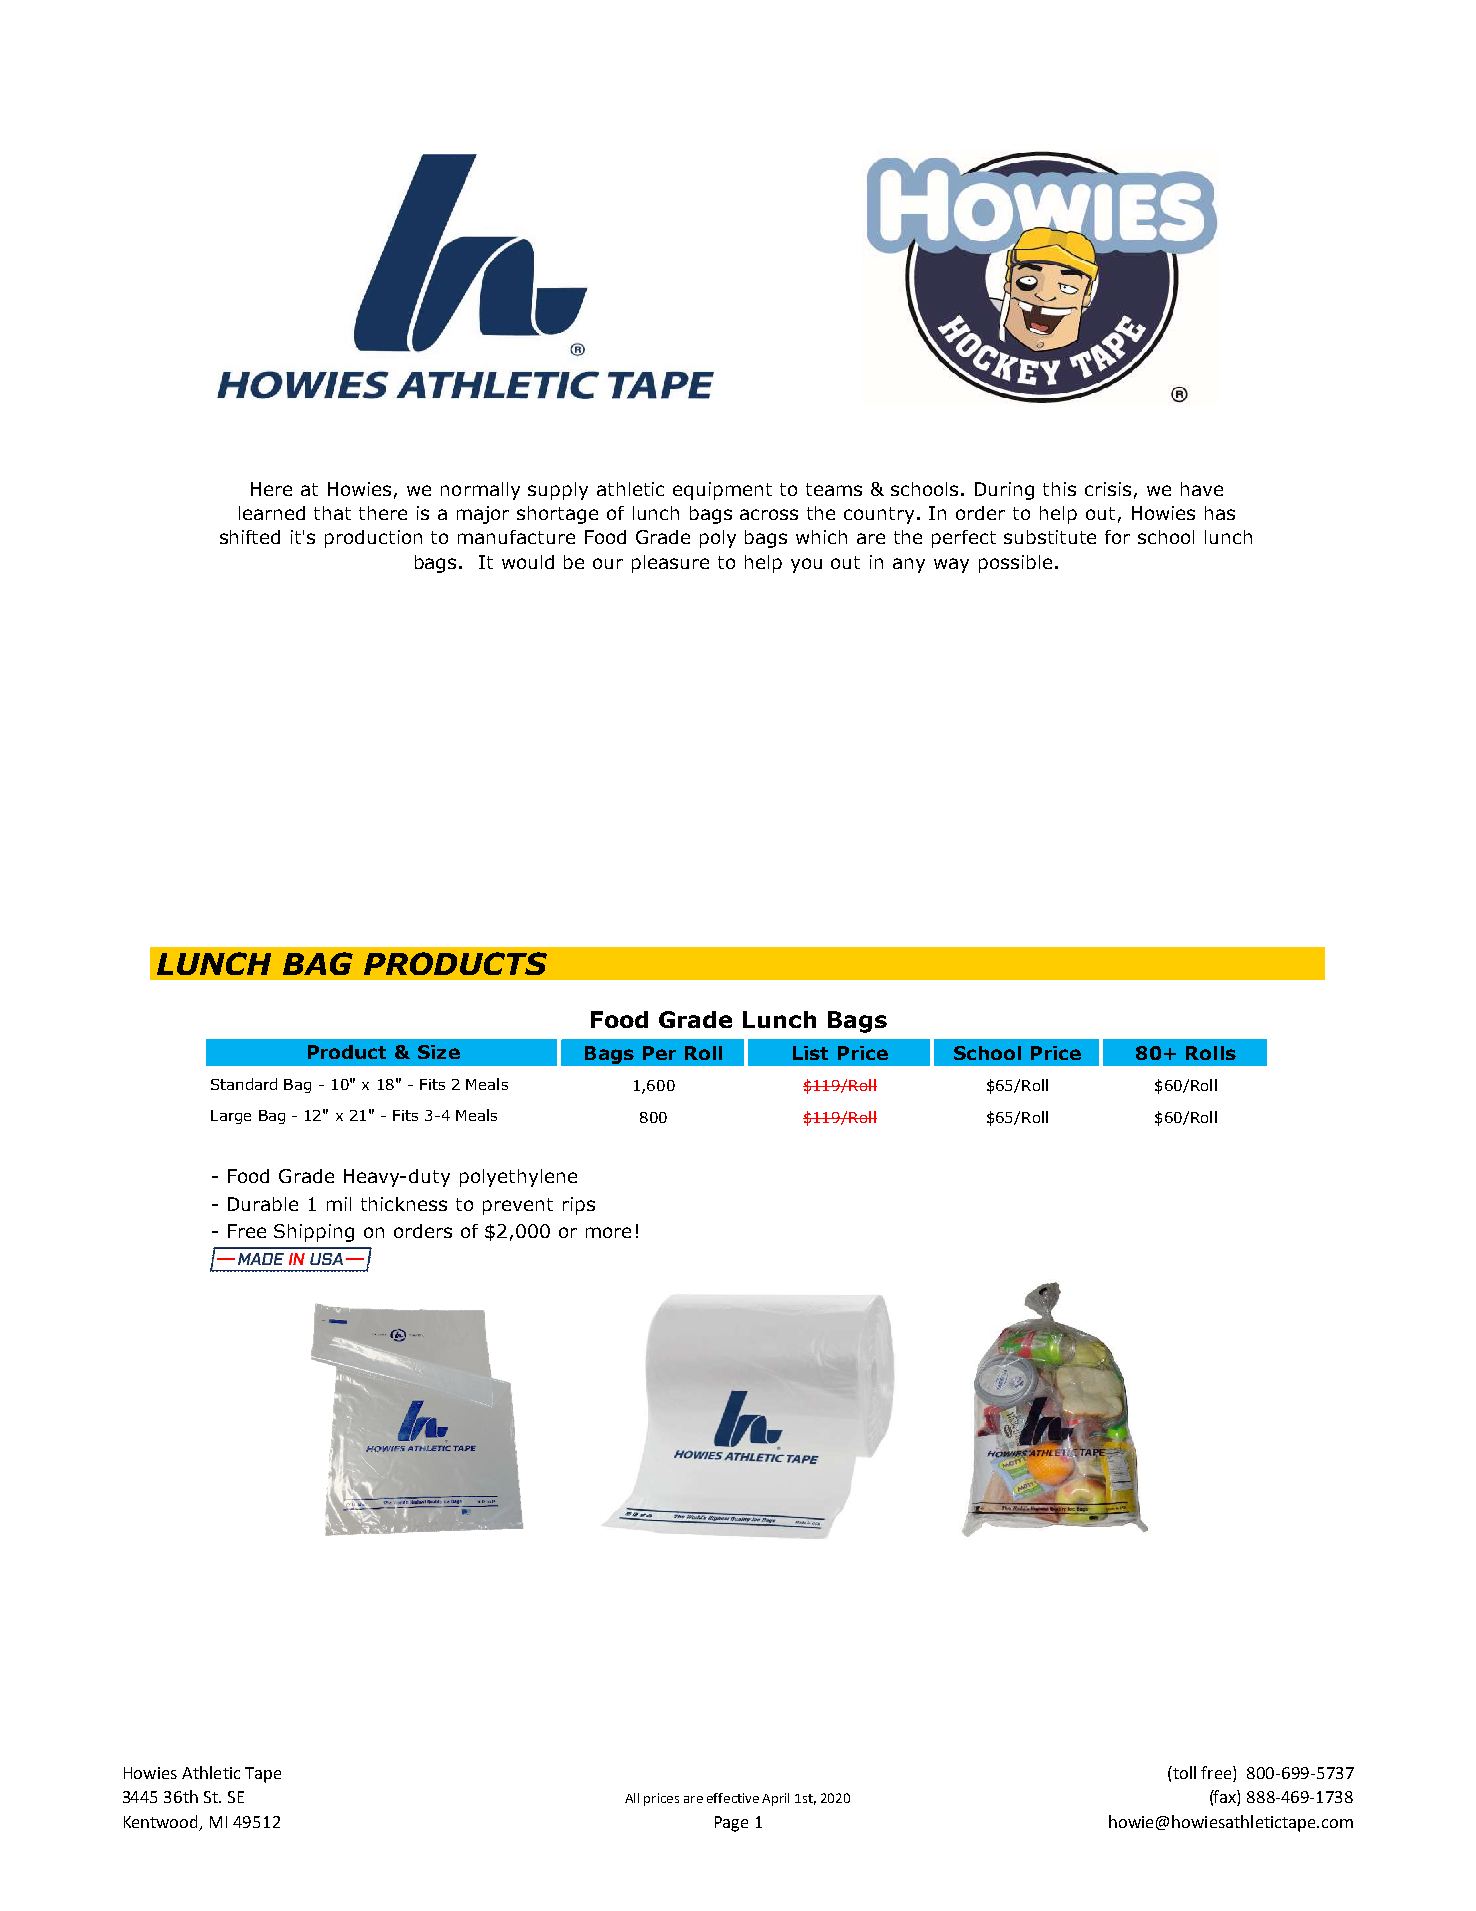 Image resolution: width=1476 pixels, height=1911 pixels. Describe the element at coordinates (314, 1233) in the screenshot. I see `Shipping` at that location.
